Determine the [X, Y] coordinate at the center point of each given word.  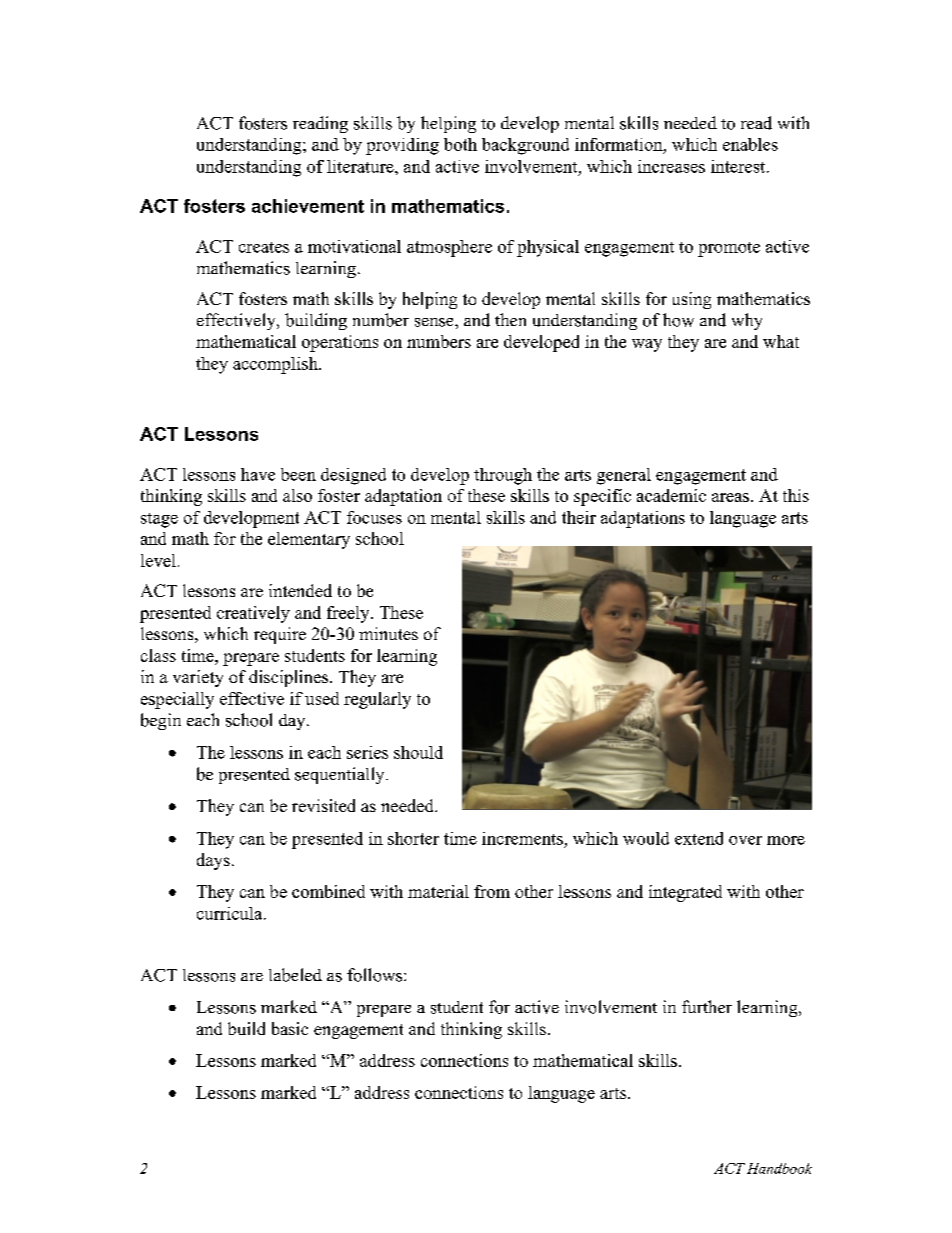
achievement [308, 206]
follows [376, 975]
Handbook [779, 1168]
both [460, 144]
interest [739, 166]
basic [290, 1028]
